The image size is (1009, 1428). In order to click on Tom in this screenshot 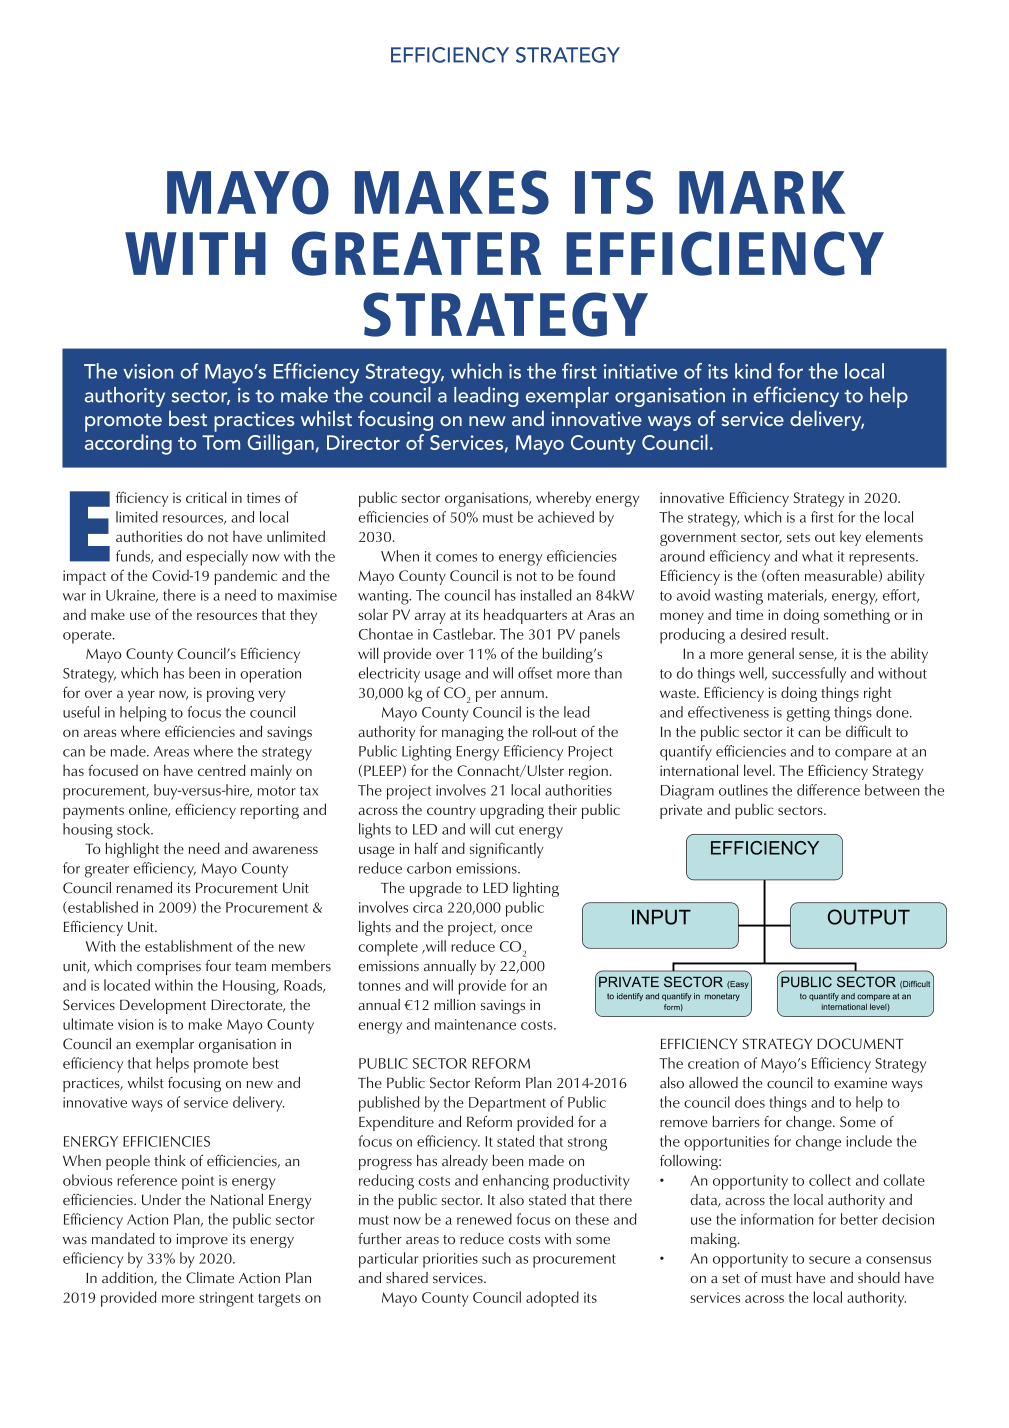, I will do `click(221, 442)`.
